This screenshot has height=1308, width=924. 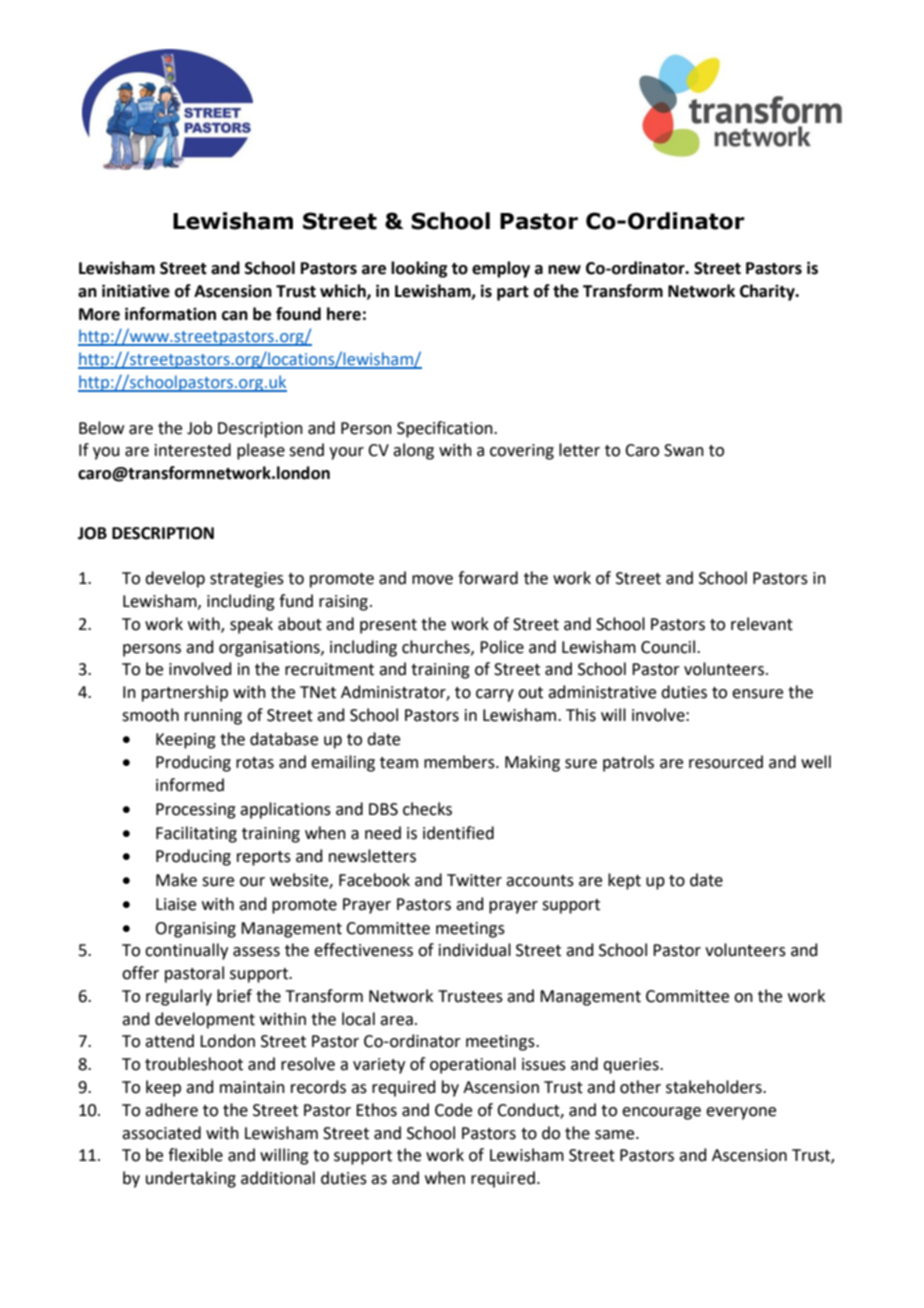 I want to click on strategies, so click(x=247, y=580).
